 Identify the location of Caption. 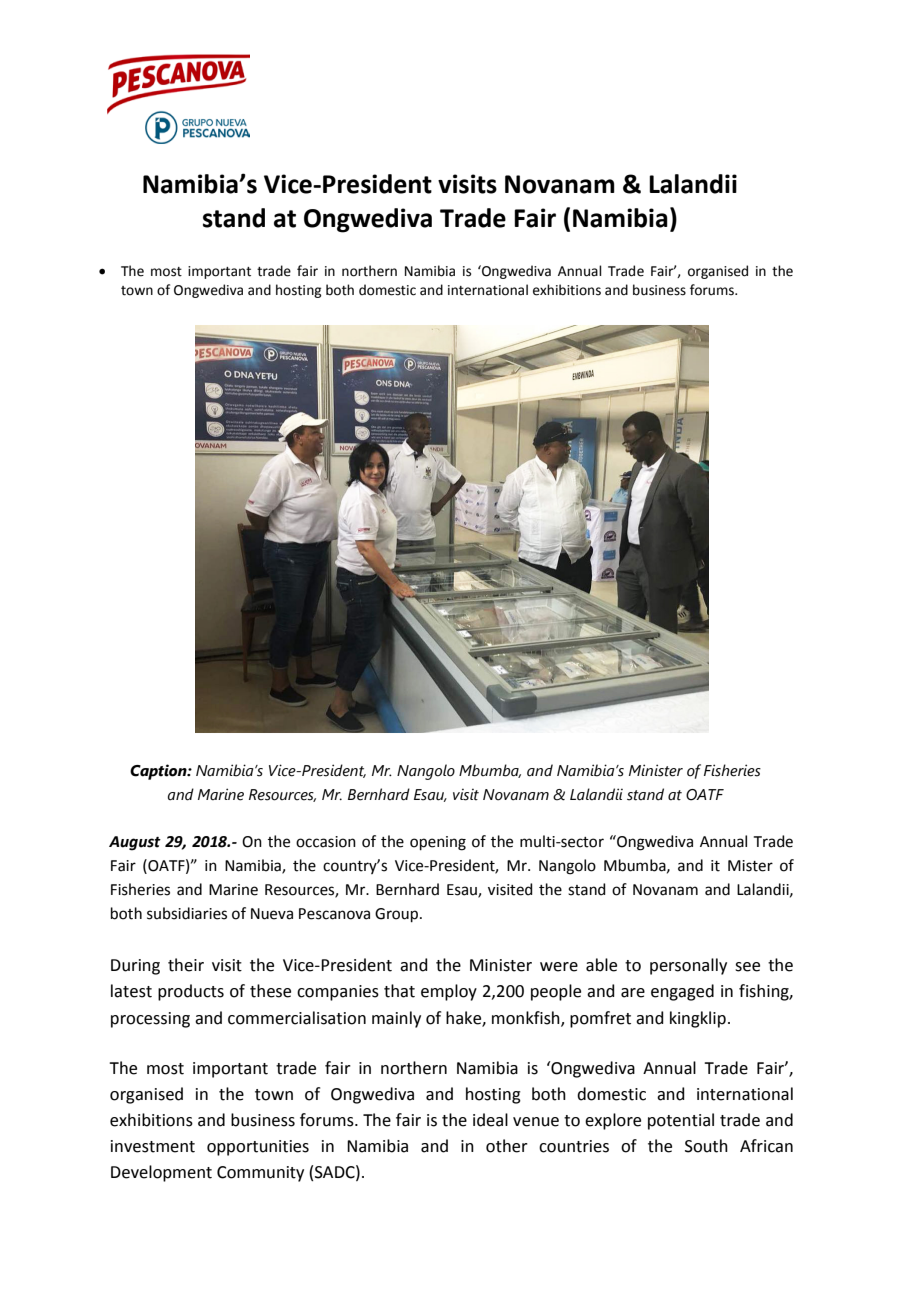
(159, 772).
